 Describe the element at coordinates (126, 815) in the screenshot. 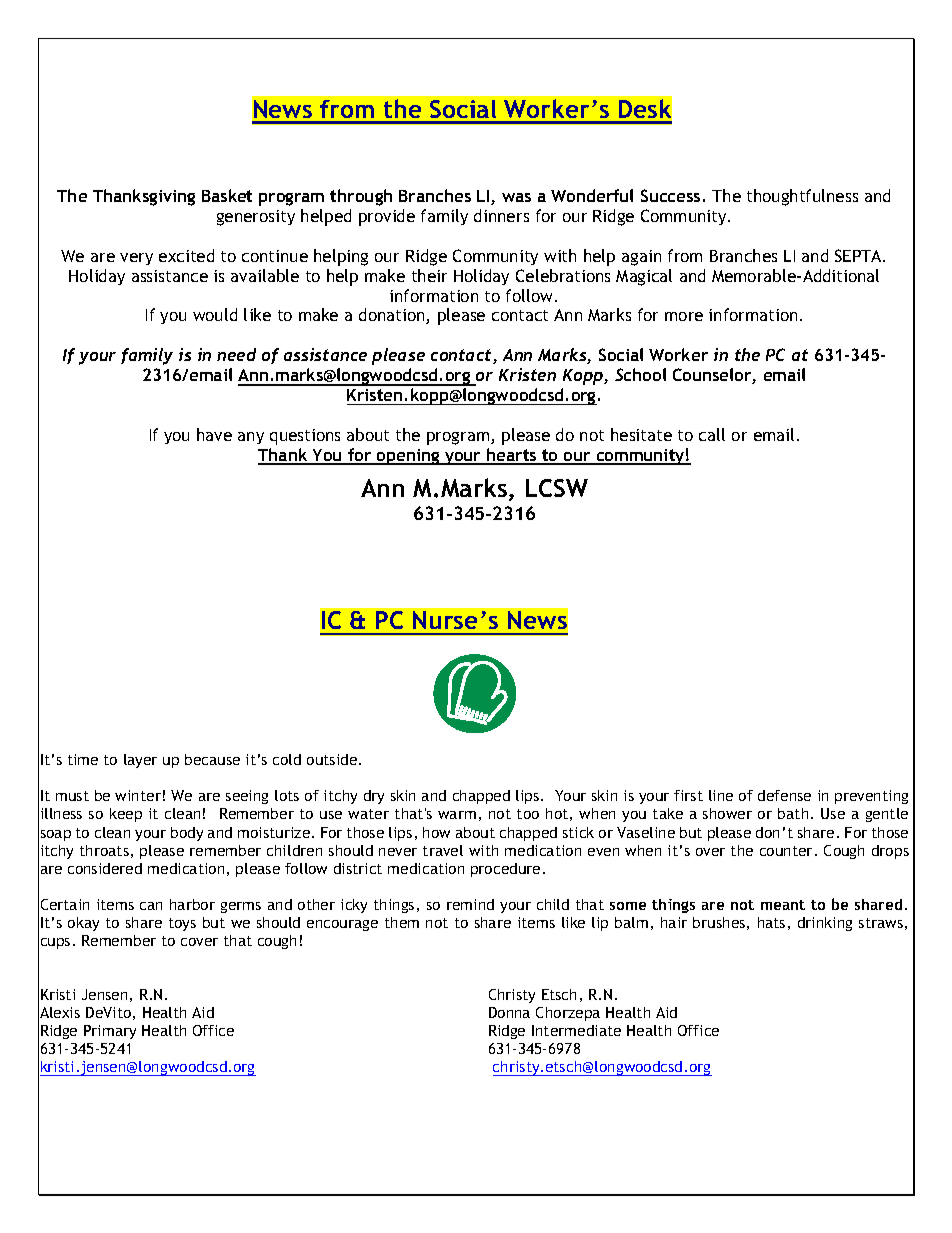

I see `keep` at that location.
